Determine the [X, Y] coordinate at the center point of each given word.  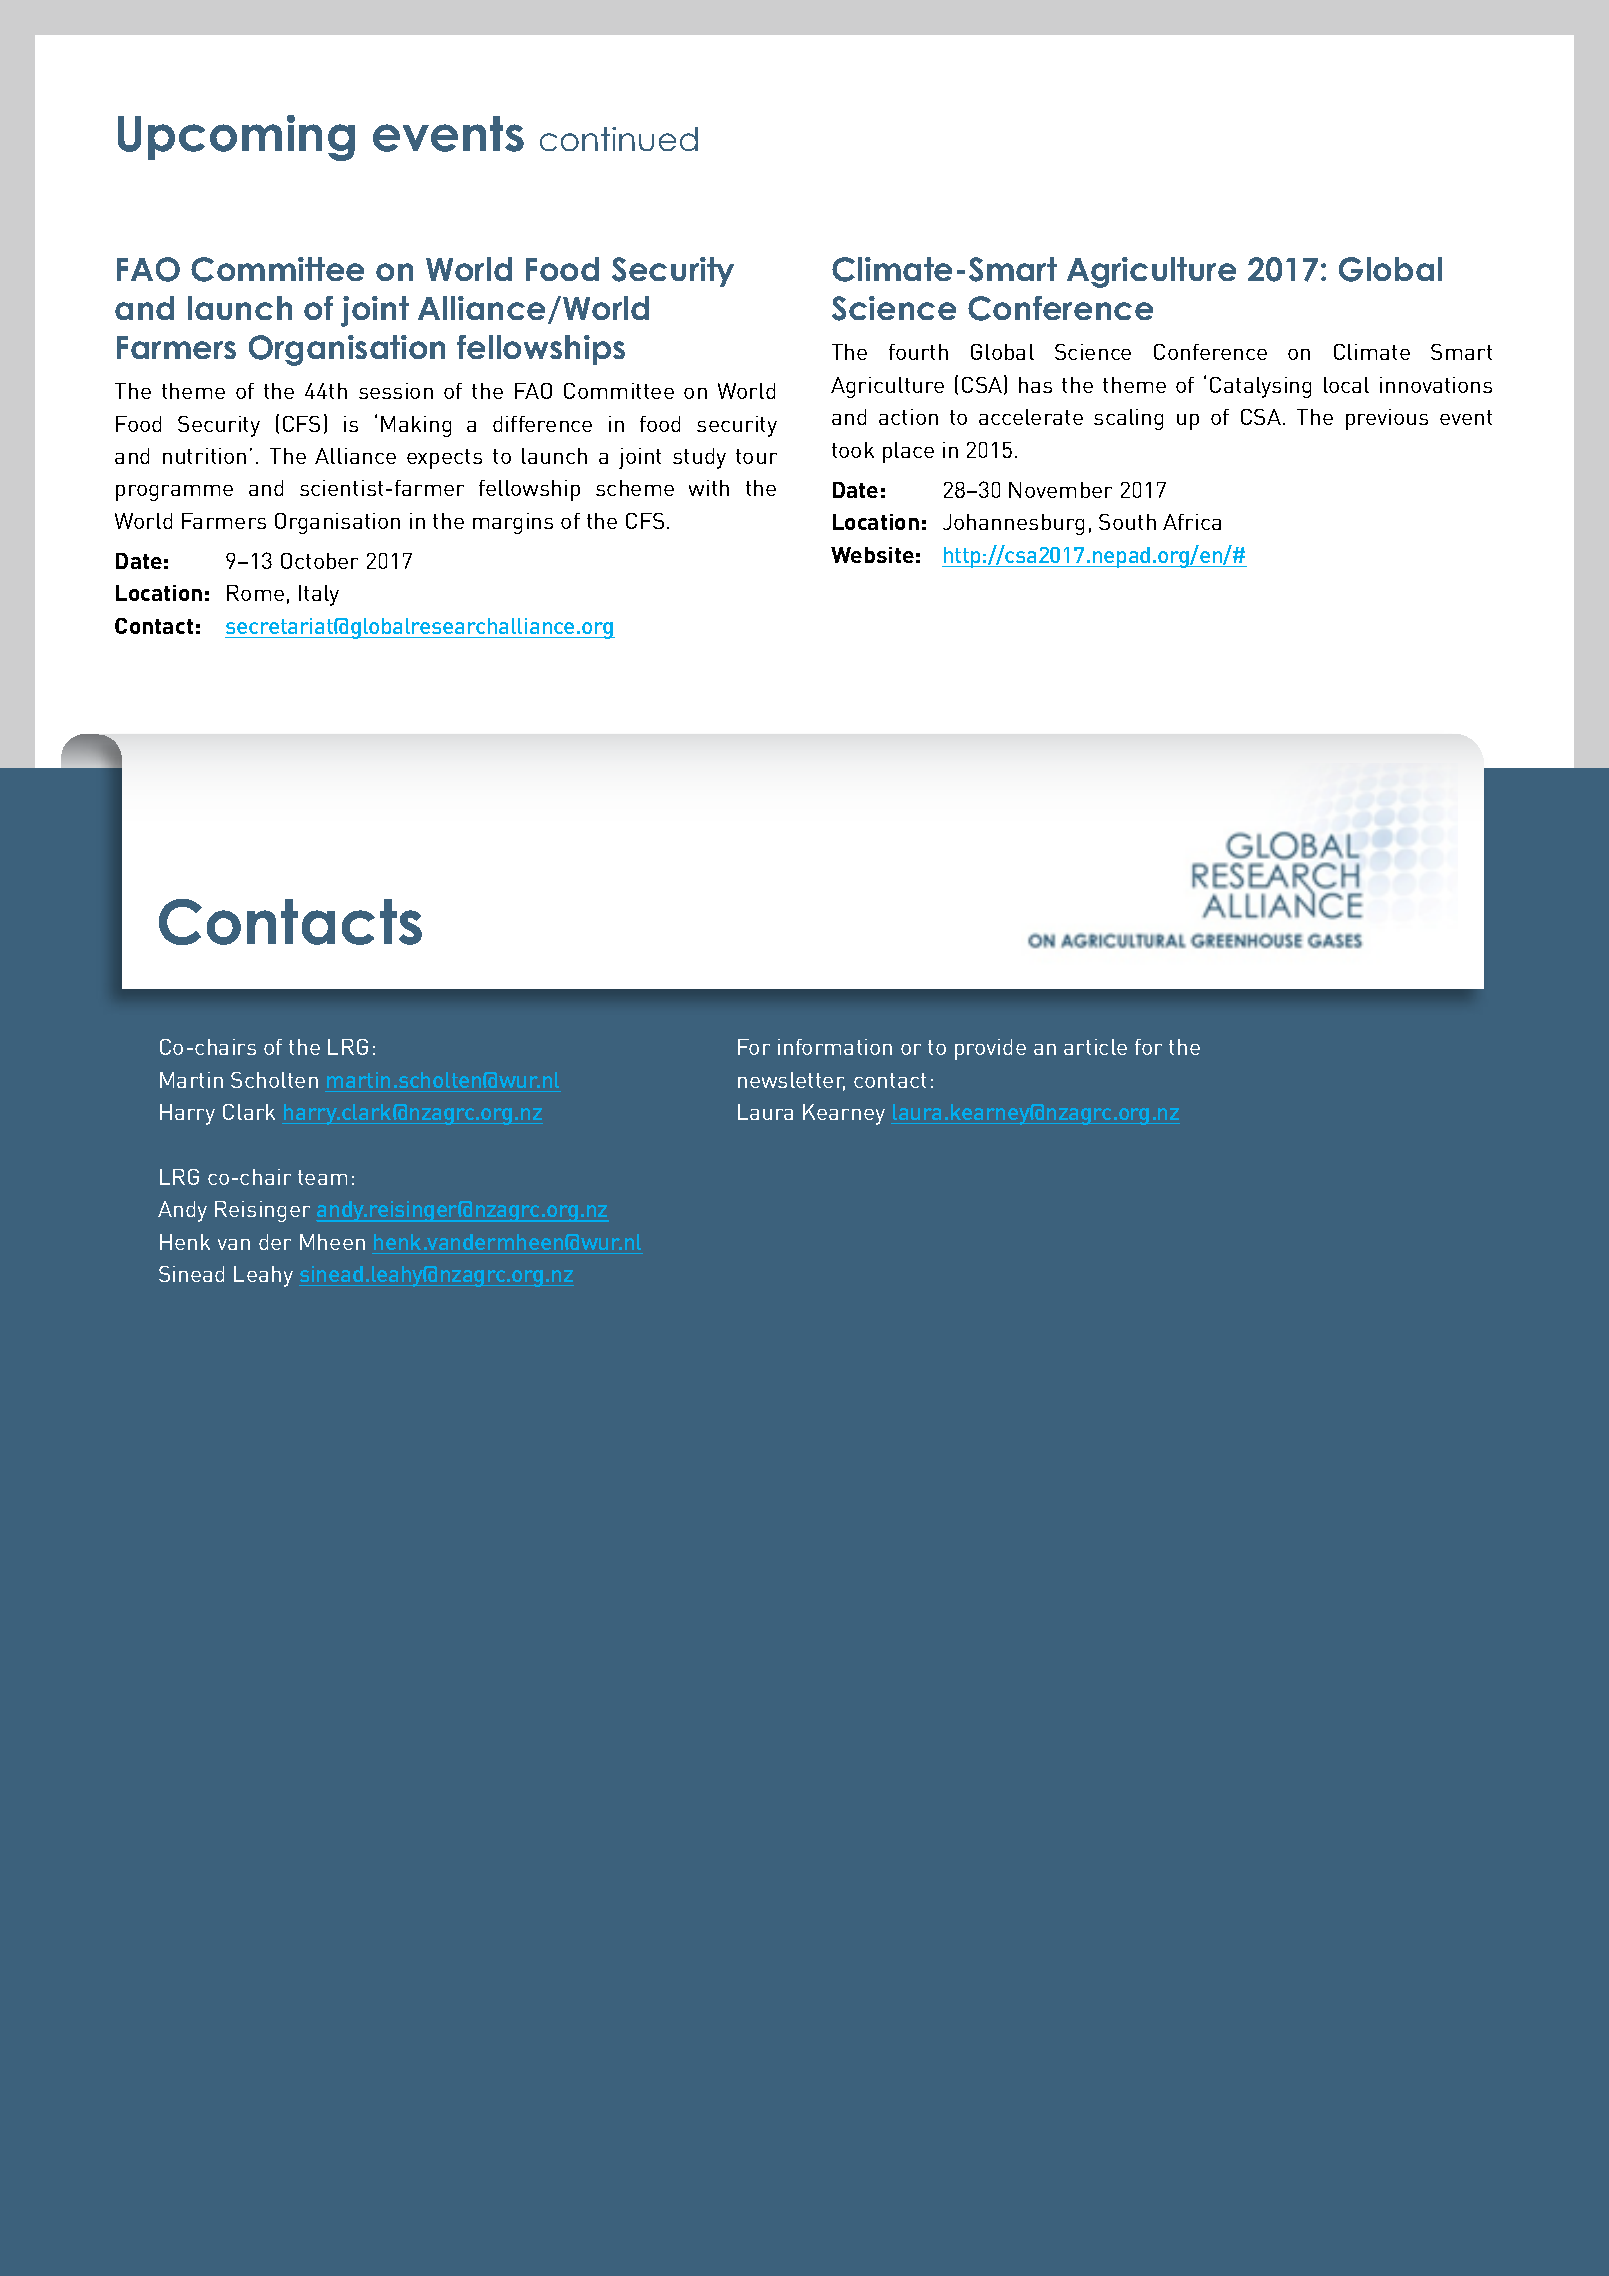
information [835, 1047]
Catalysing [1260, 387]
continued [619, 139]
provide [990, 1049]
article [1095, 1047]
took [853, 450]
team [322, 1177]
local [1346, 385]
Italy [319, 595]
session [396, 391]
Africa [1192, 522]
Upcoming [236, 138]
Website [872, 555]
